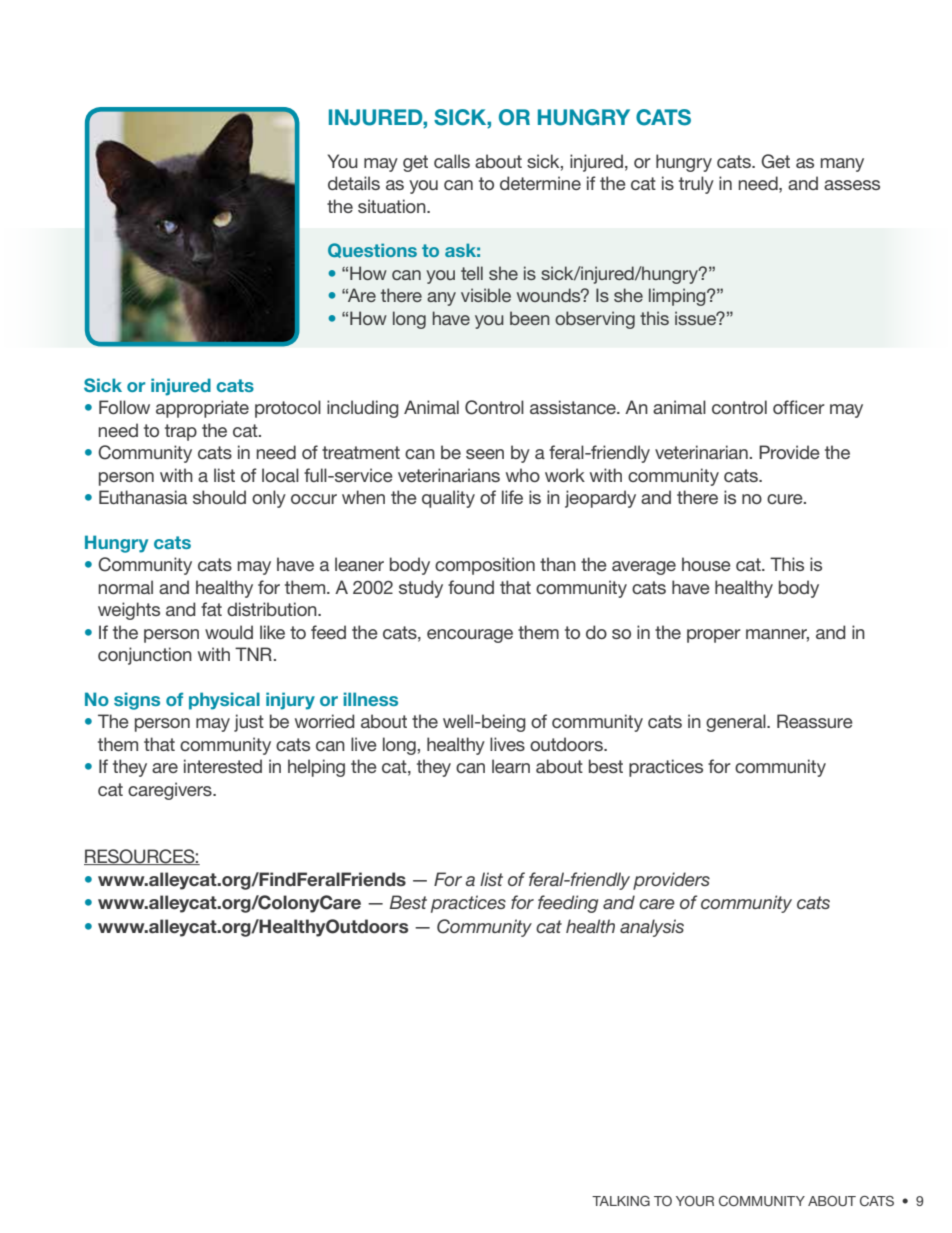 Image resolution: width=952 pixels, height=1233 pixels. Describe the element at coordinates (621, 1201) in the document. I see `TALKING` at that location.
